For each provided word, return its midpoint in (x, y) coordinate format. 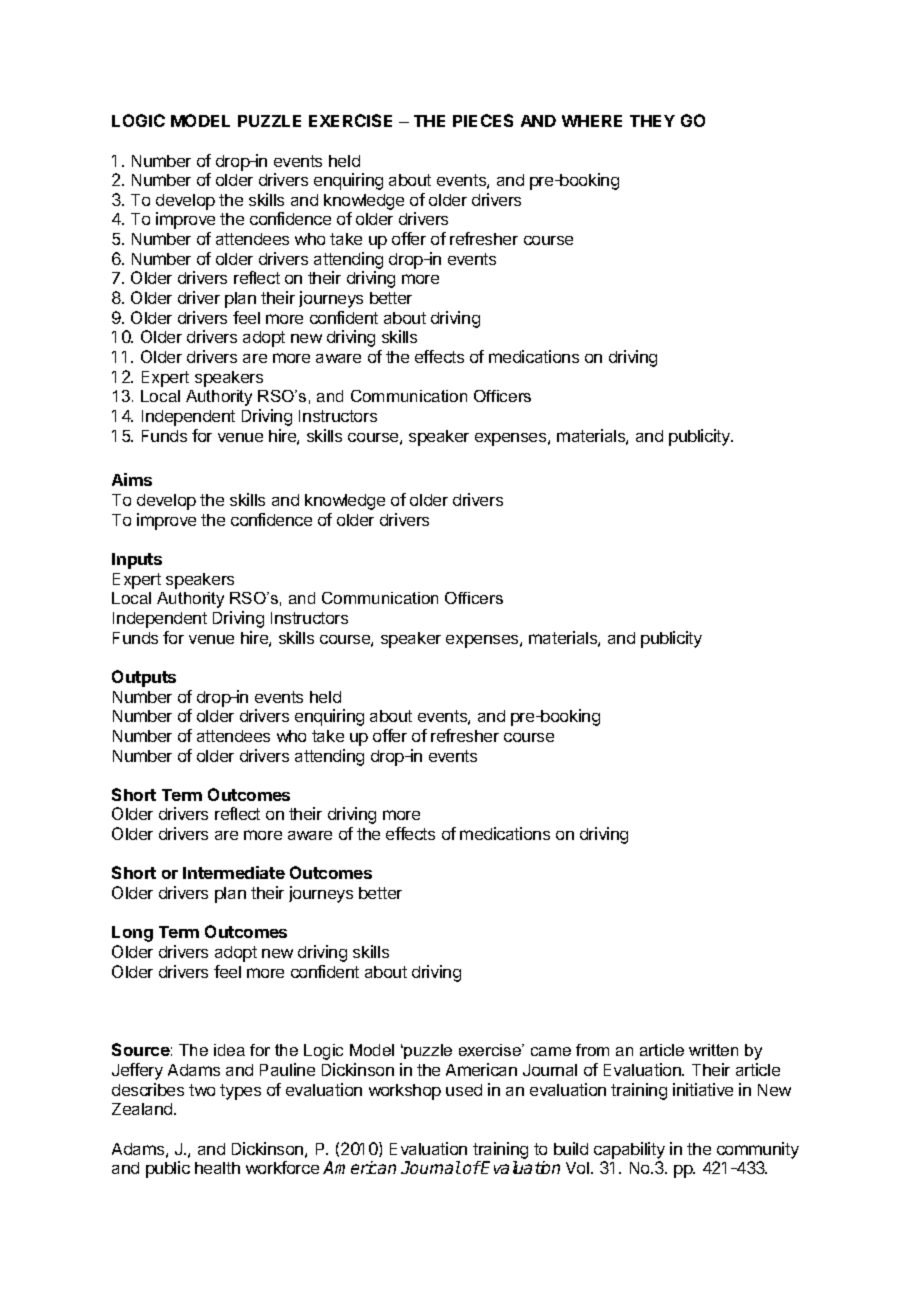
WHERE (592, 121)
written (713, 1050)
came (551, 1051)
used (464, 1090)
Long (132, 934)
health (217, 1168)
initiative (703, 1089)
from (592, 1050)
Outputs (144, 678)
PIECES (483, 120)
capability (629, 1150)
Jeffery (137, 1071)
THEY (652, 121)
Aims (132, 479)
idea (229, 1050)
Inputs (137, 561)
